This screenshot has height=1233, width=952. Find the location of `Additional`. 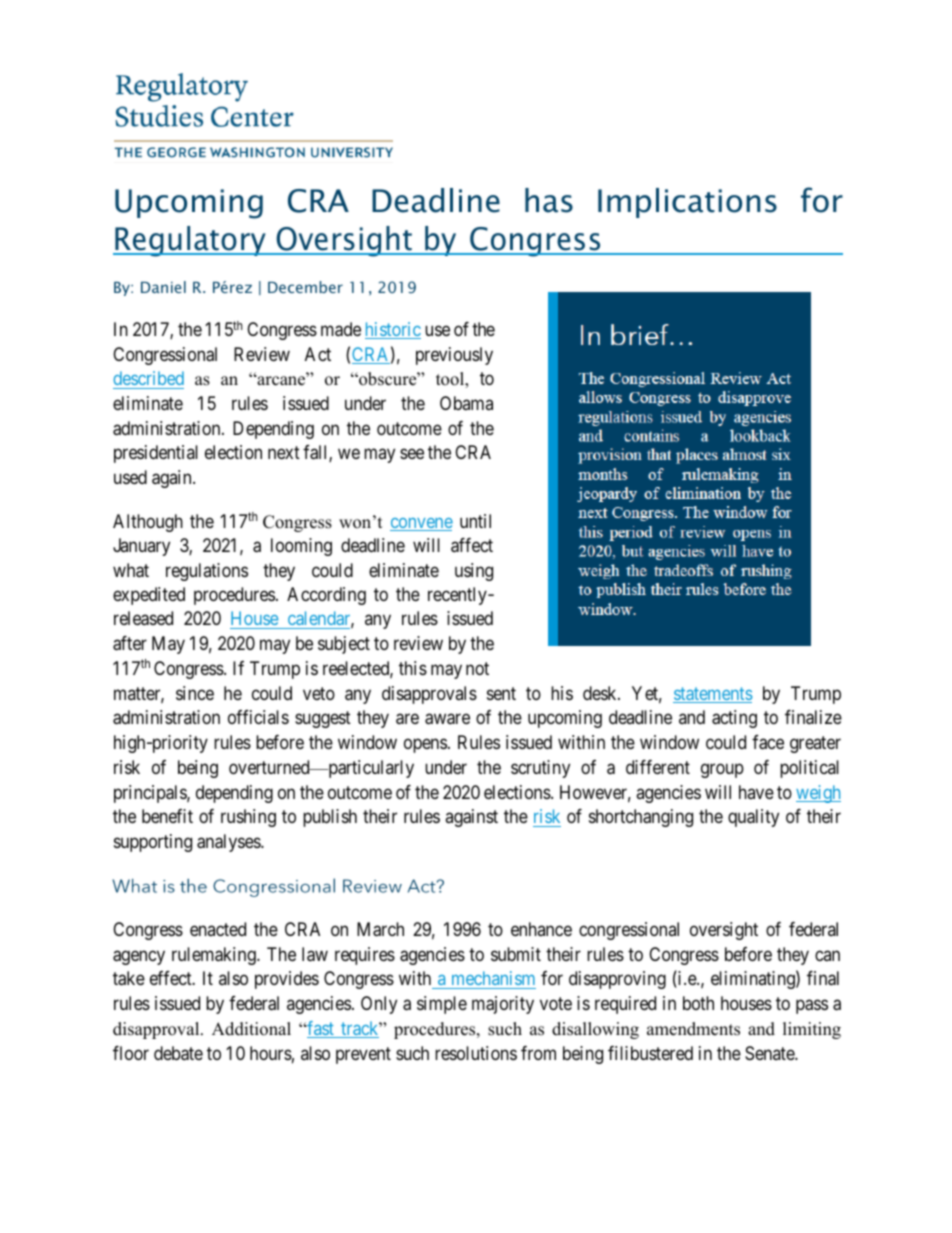

Additional is located at coordinates (251, 1029).
